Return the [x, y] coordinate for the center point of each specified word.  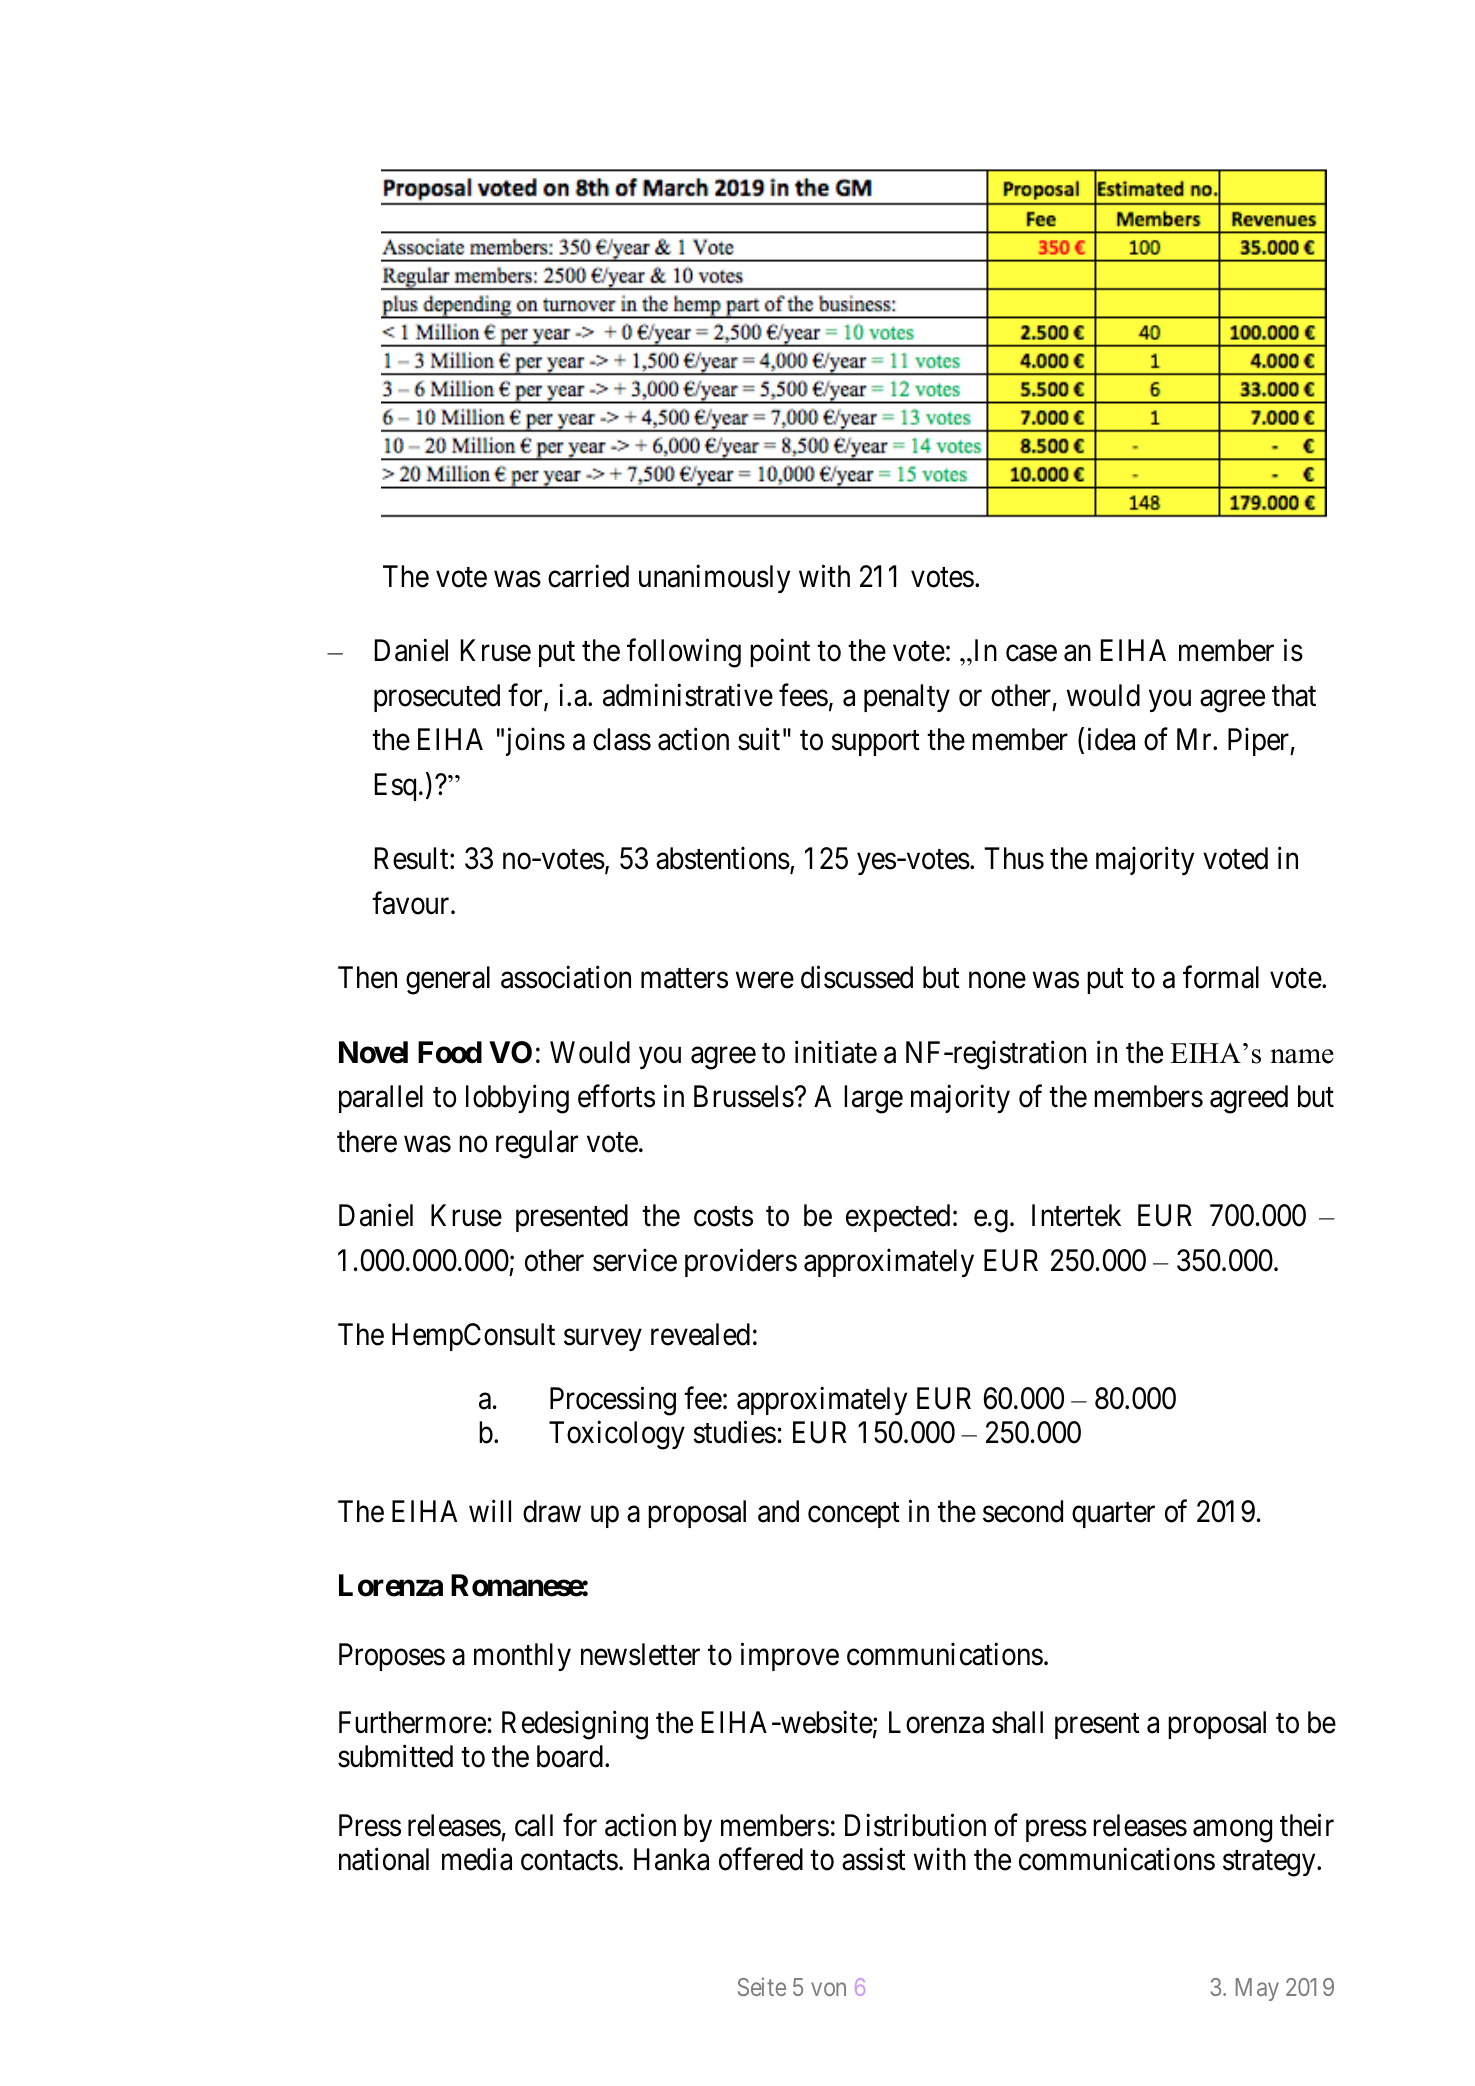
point [780, 653]
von [828, 1989]
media [477, 1859]
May [1257, 1989]
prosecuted [437, 698]
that [1294, 695]
